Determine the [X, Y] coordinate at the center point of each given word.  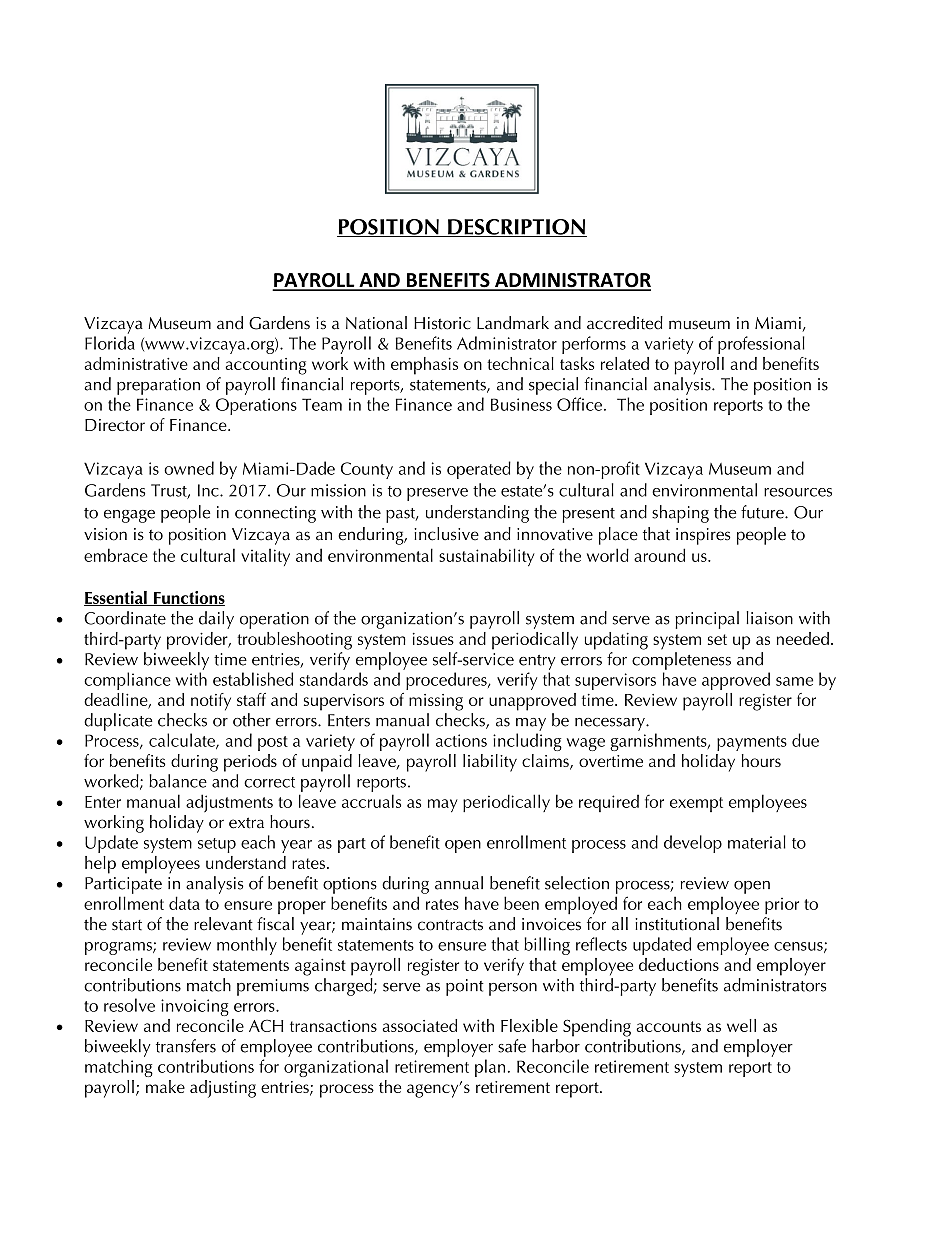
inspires [703, 536]
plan [490, 1068]
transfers [186, 1046]
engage [129, 516]
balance [178, 781]
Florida [110, 343]
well [741, 1025]
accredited [625, 323]
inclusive [446, 534]
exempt [696, 804]
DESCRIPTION [516, 228]
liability [490, 763]
